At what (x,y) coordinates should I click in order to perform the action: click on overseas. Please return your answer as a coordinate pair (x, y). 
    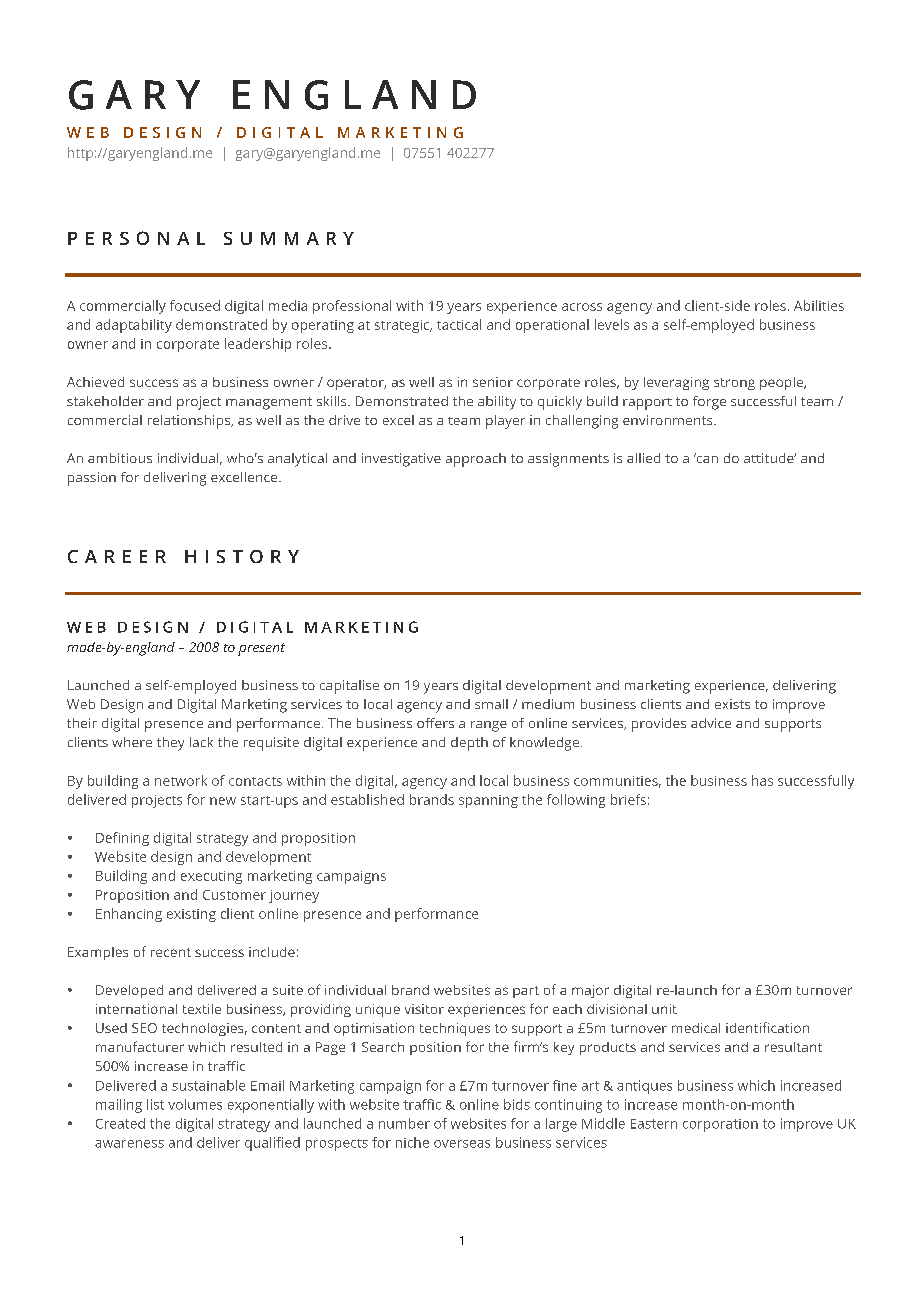
    Looking at the image, I should click on (462, 1144).
